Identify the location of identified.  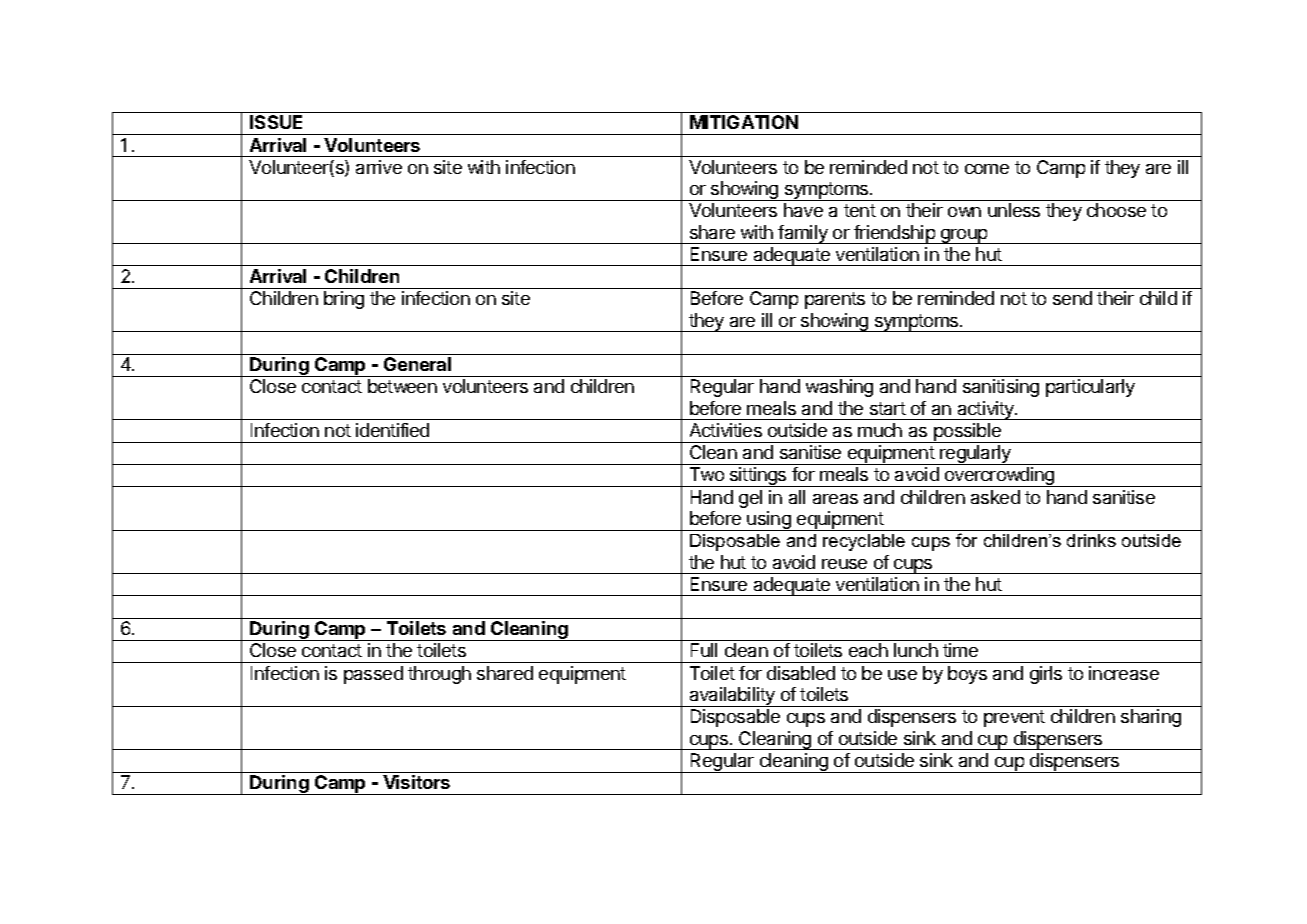
(392, 430).
